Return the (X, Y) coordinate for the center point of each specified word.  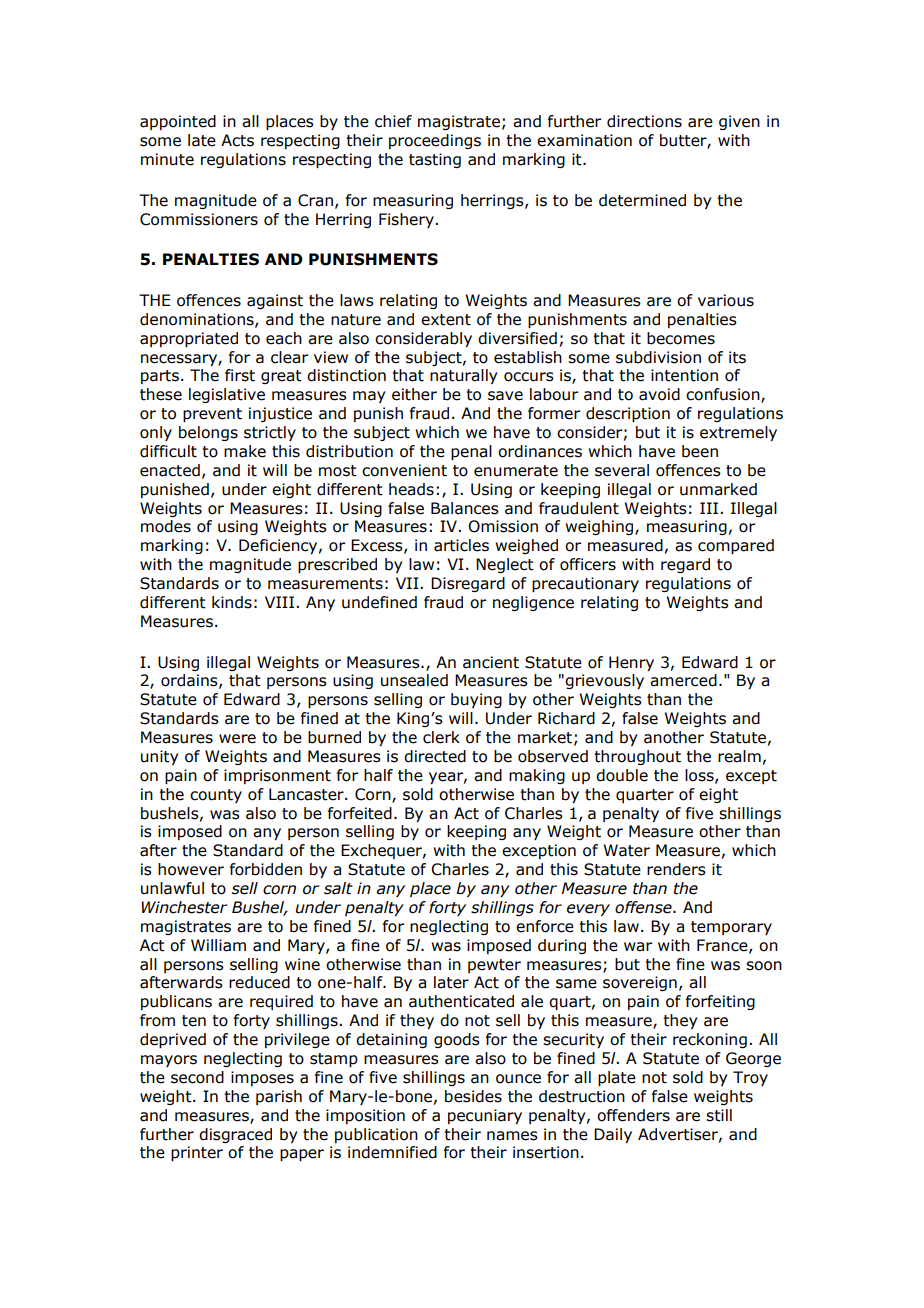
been (700, 451)
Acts (237, 140)
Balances (465, 508)
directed (435, 756)
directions (644, 121)
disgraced (235, 1135)
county (216, 796)
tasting (435, 160)
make (245, 451)
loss (700, 776)
